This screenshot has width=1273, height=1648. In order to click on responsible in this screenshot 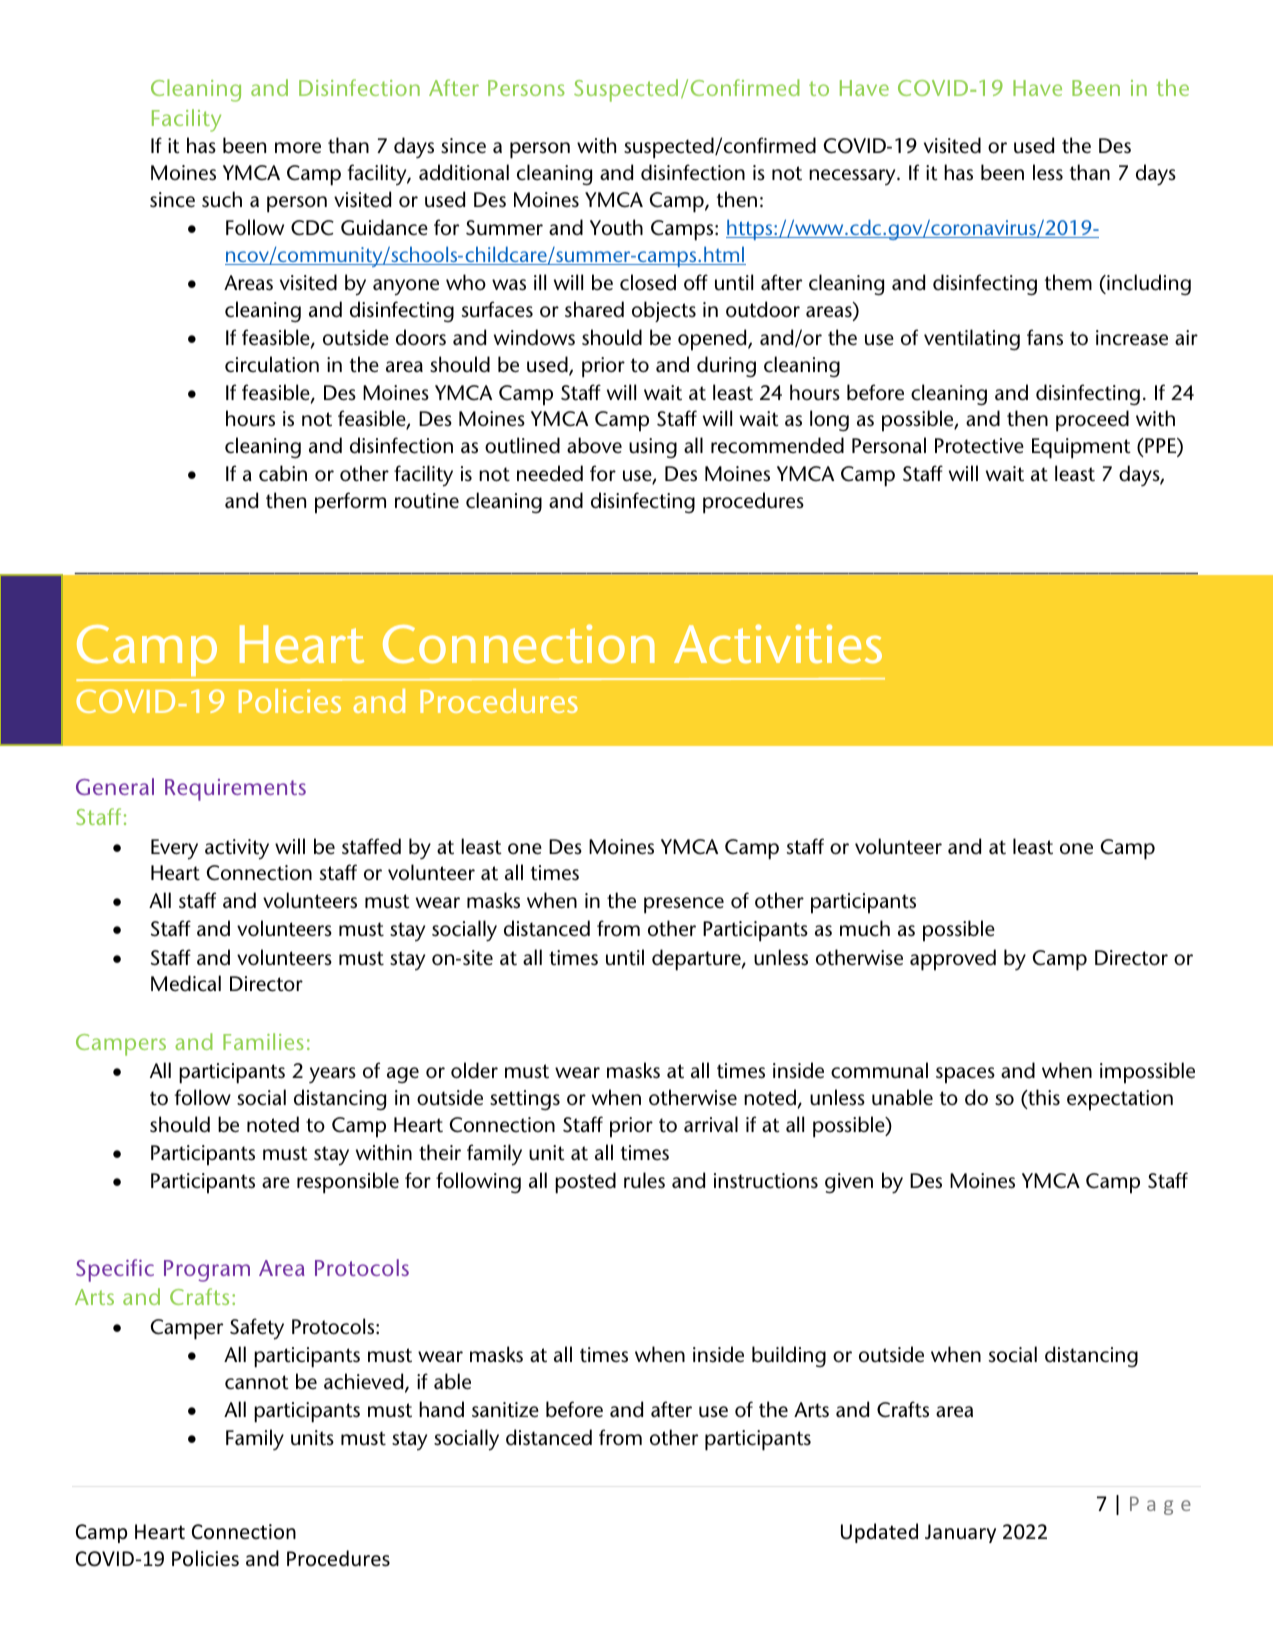, I will do `click(348, 1183)`.
